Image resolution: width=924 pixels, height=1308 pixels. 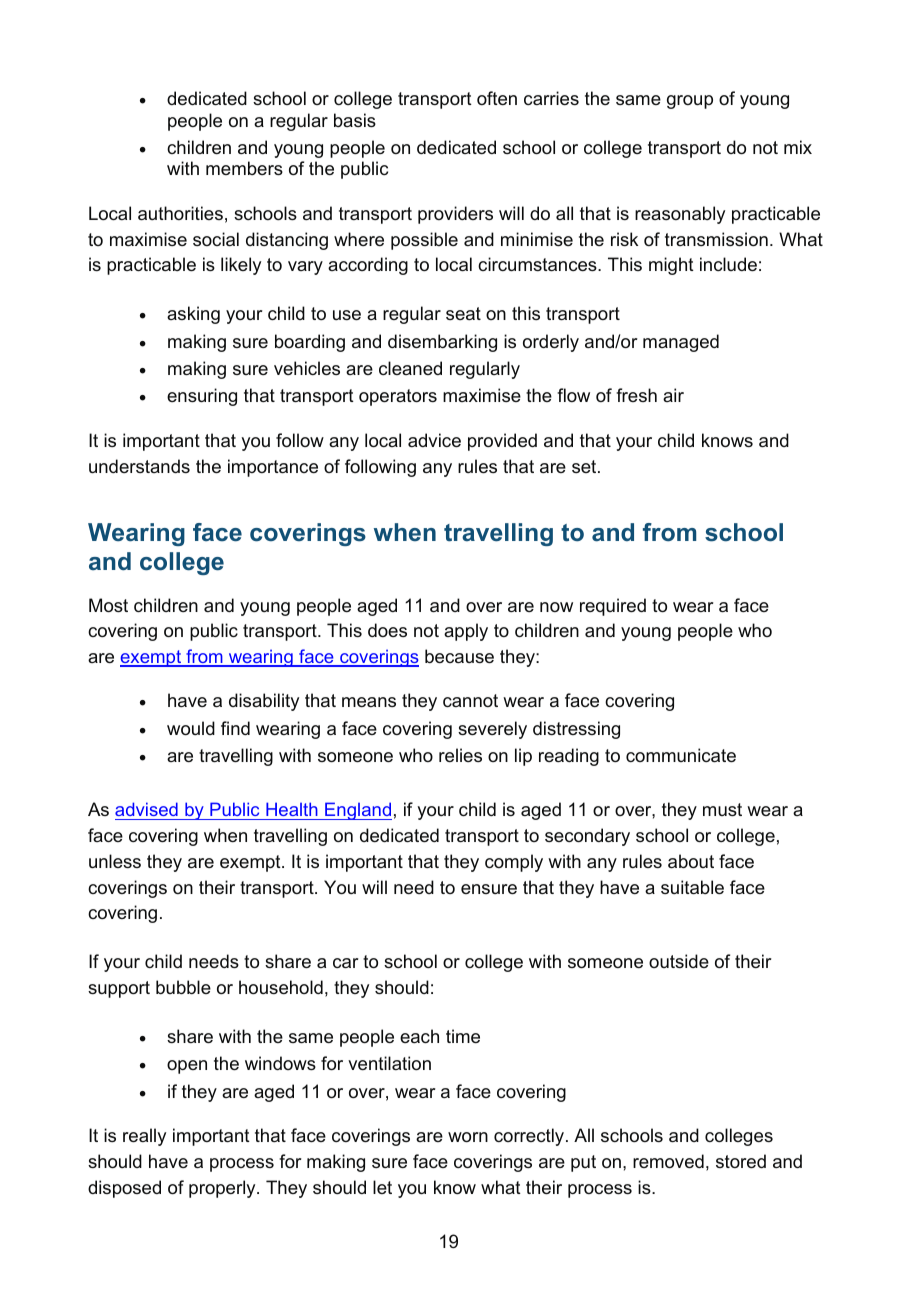 I want to click on worn, so click(x=468, y=1137).
